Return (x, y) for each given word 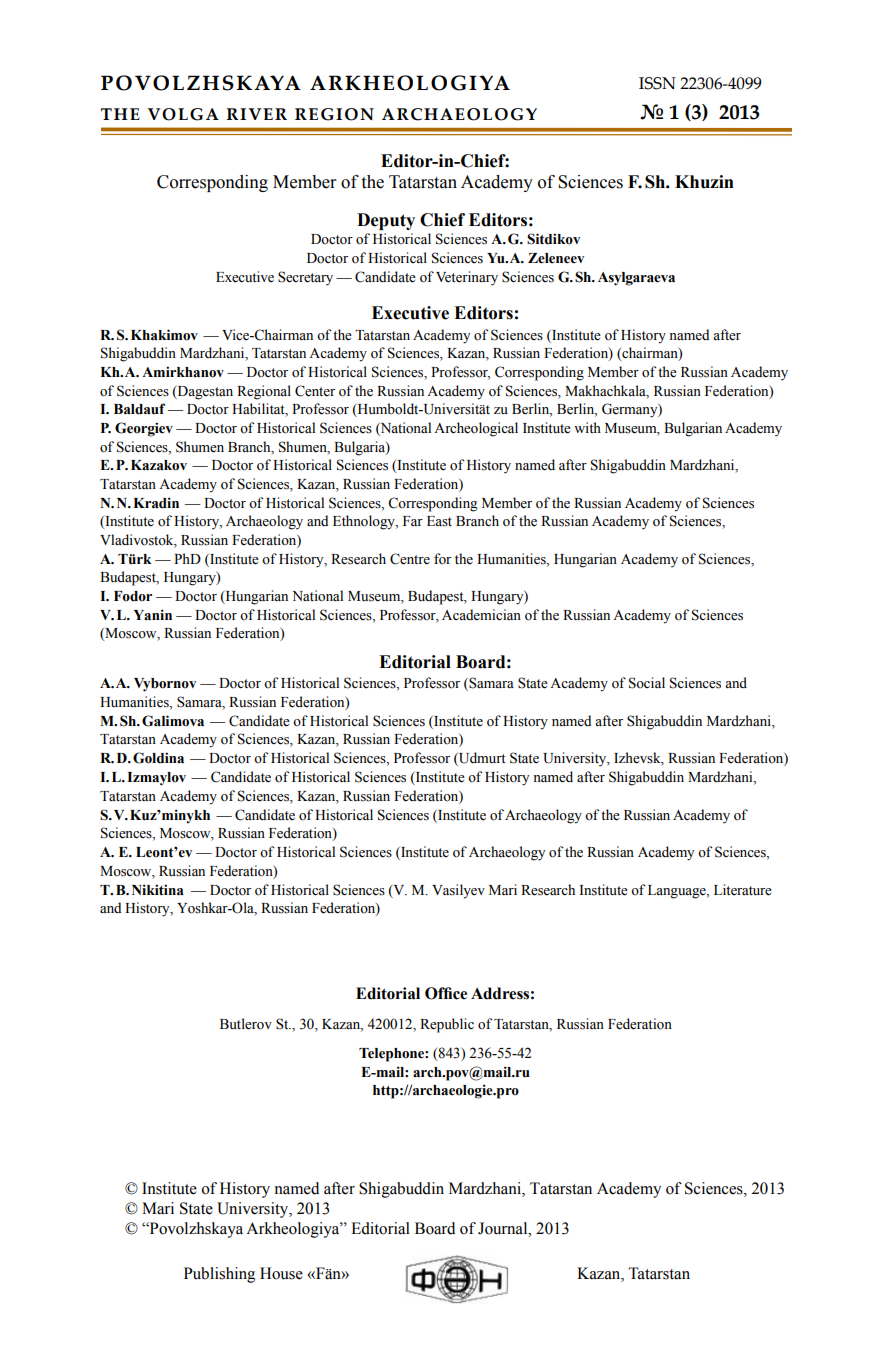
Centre (410, 559)
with (587, 427)
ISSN (657, 83)
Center (315, 391)
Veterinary (467, 278)
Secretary (305, 278)
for (442, 559)
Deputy (386, 221)
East (439, 521)
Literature (743, 890)
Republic (447, 1025)
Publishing (219, 1275)
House (281, 1273)
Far (413, 521)
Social (647, 683)
